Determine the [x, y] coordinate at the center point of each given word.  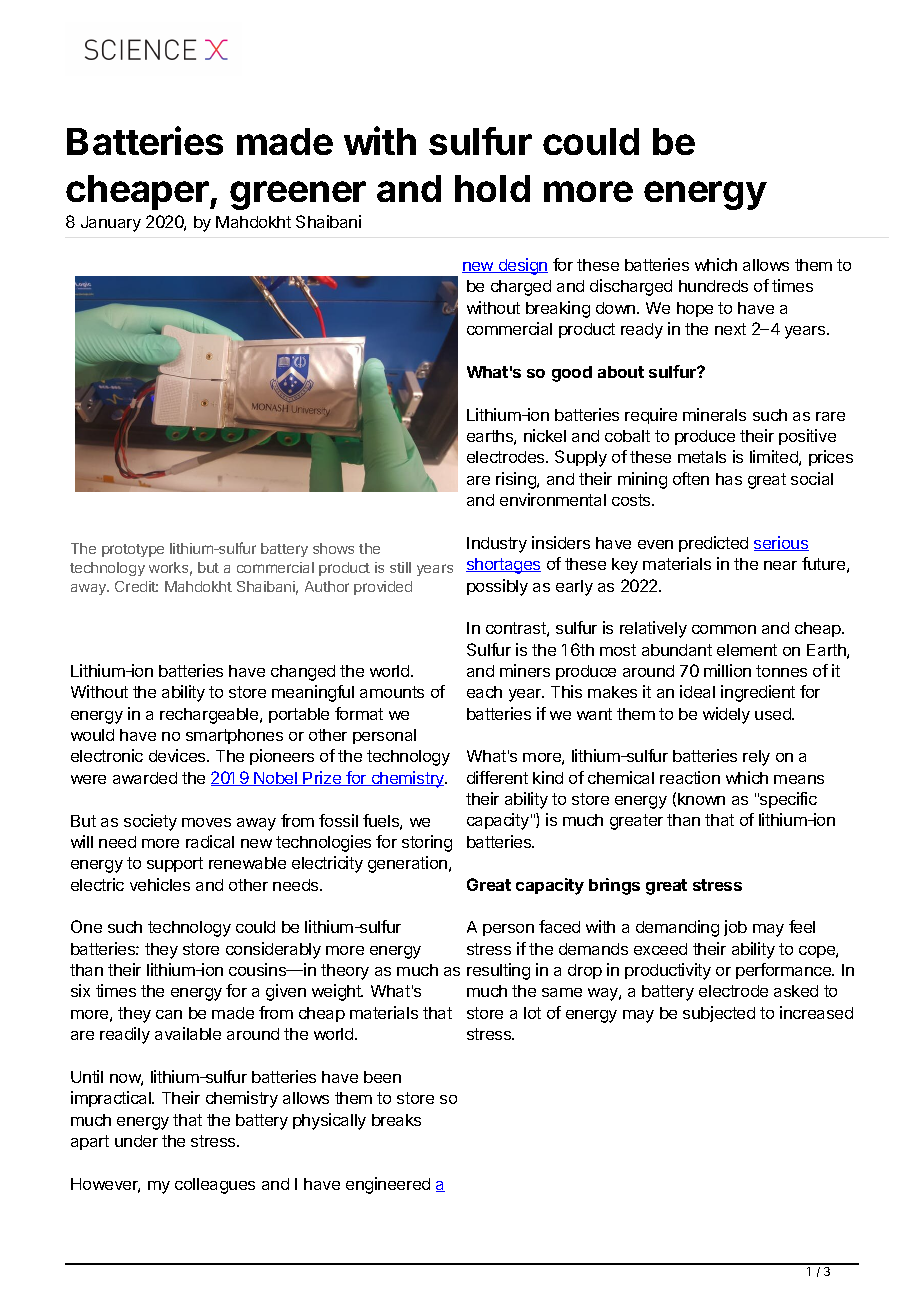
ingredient [758, 693]
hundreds [713, 286]
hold [492, 188]
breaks [396, 1120]
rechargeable [210, 716]
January [111, 224]
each [484, 692]
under [136, 1141]
